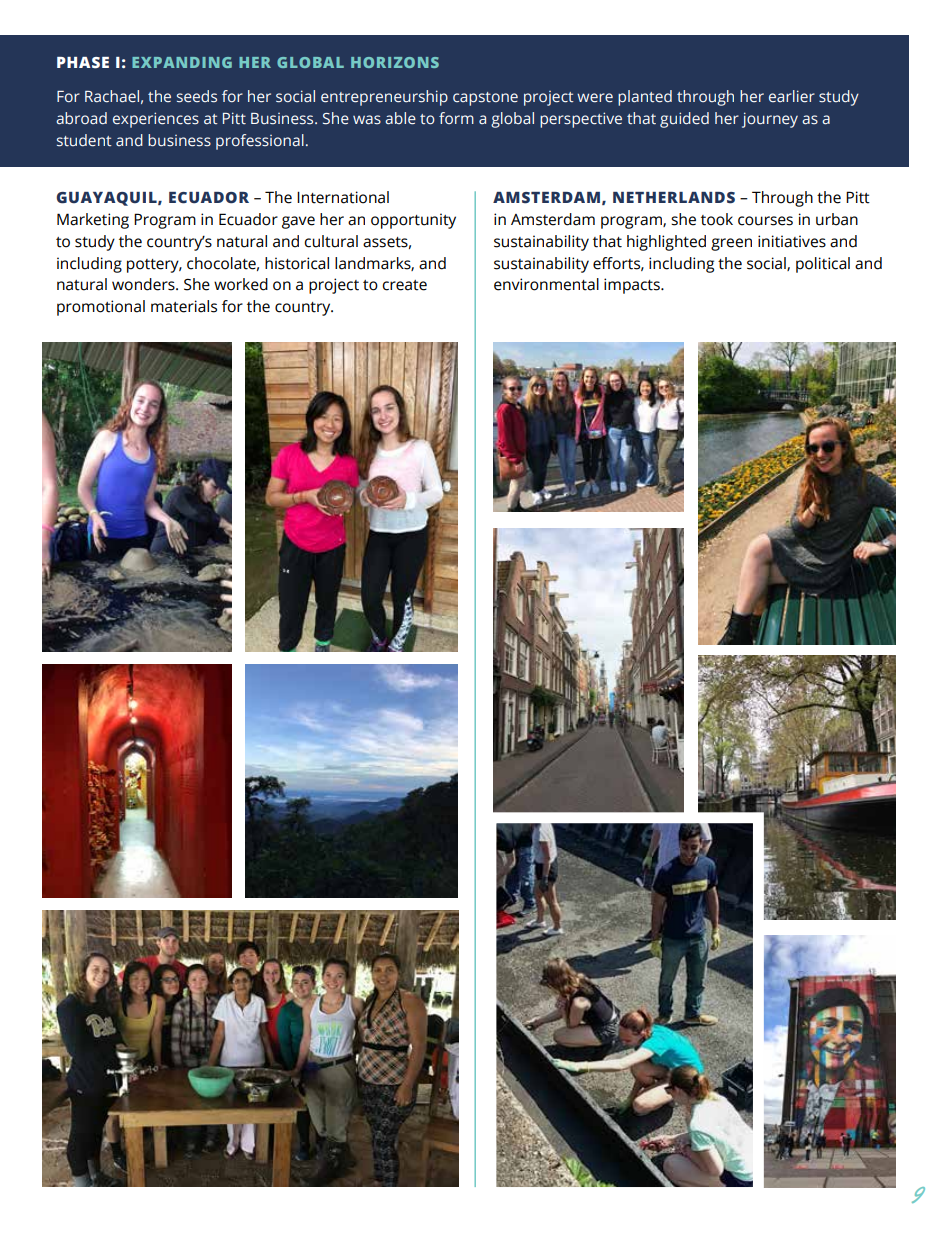 The image size is (952, 1233). What do you see at coordinates (792, 96) in the page?
I see `earlier` at bounding box center [792, 96].
